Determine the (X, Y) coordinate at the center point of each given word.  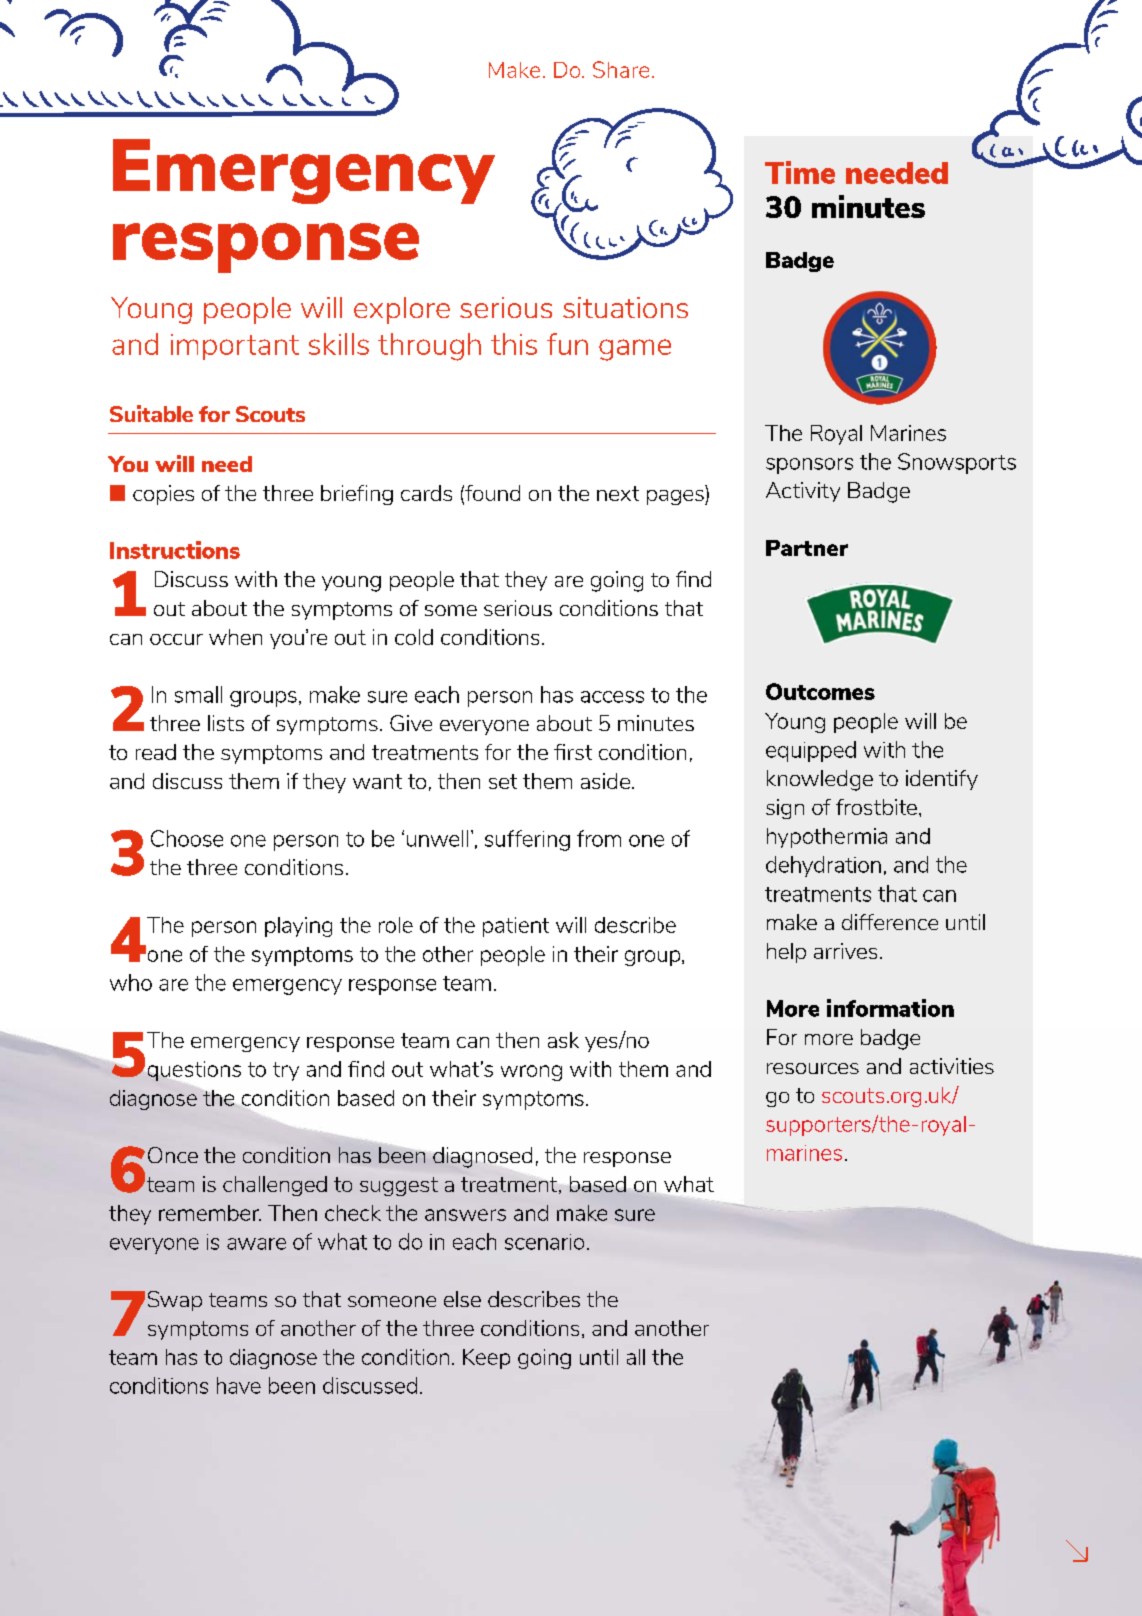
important (235, 347)
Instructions (175, 550)
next (618, 493)
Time (800, 172)
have (239, 1385)
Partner (807, 548)
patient (516, 927)
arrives (845, 951)
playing (298, 927)
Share (621, 69)
